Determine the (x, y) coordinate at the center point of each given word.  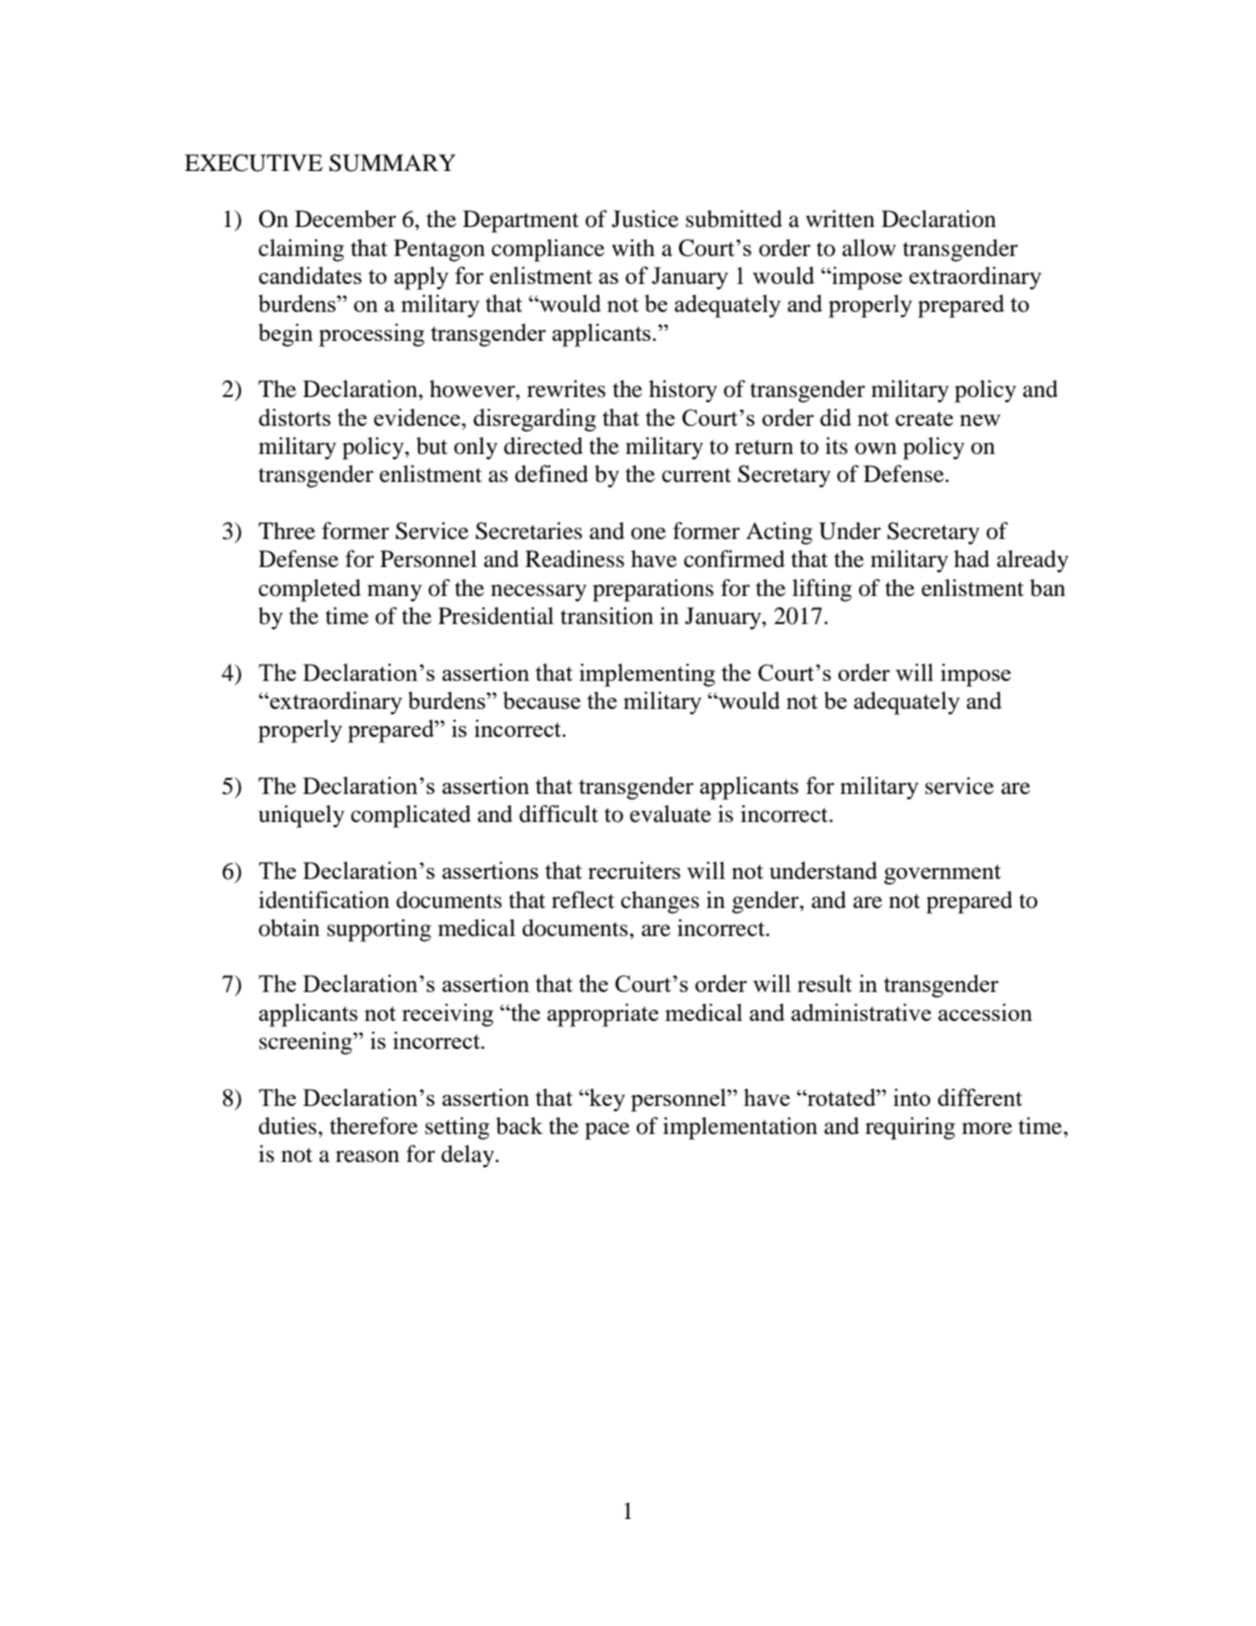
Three (286, 531)
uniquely (302, 816)
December (345, 219)
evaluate (670, 814)
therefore (374, 1126)
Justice (645, 219)
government (942, 874)
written (840, 219)
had (972, 559)
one (648, 533)
